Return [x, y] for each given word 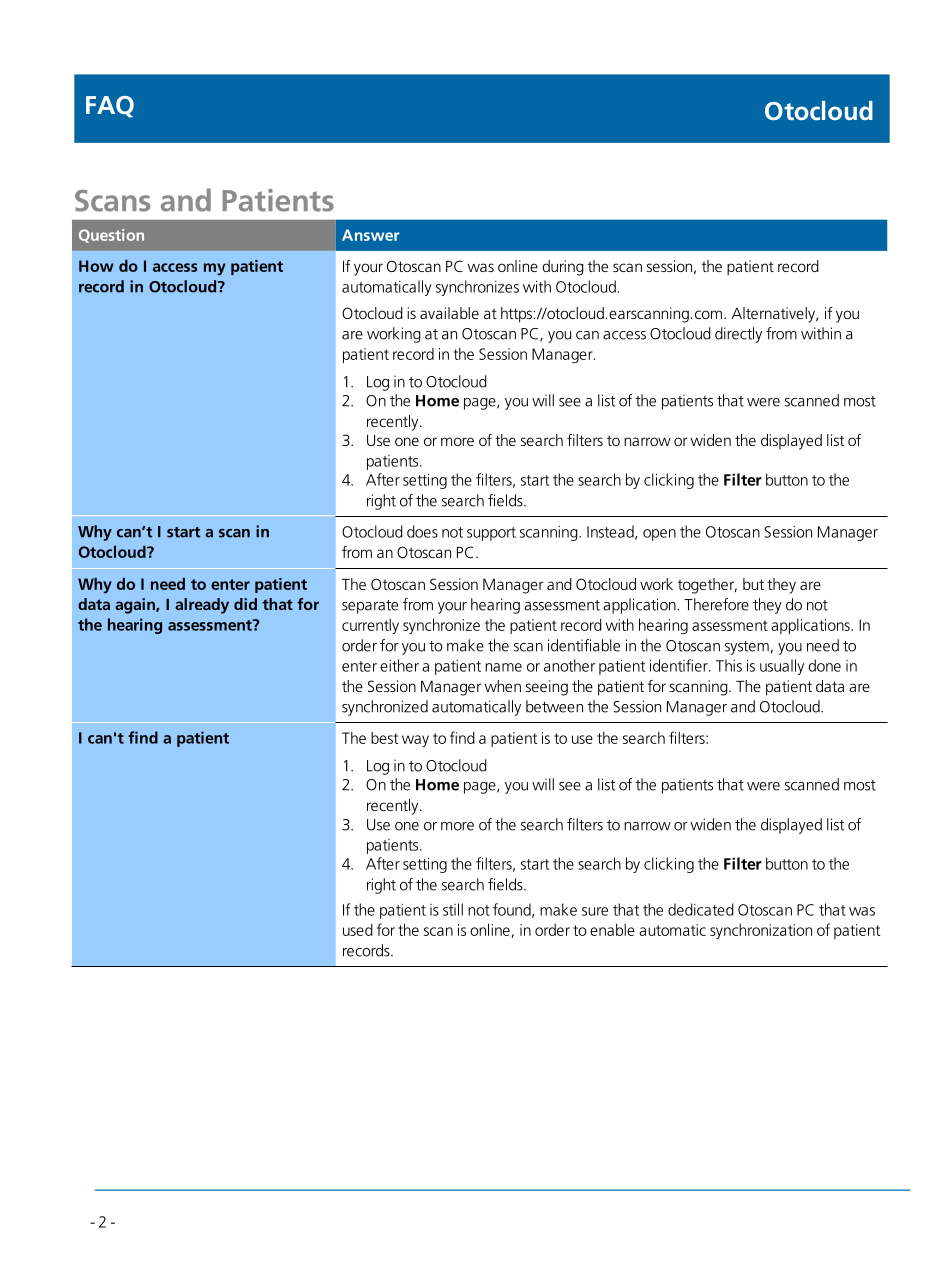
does [422, 531]
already [202, 606]
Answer [370, 235]
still [453, 909]
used [358, 929]
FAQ [110, 107]
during [563, 268]
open [659, 535]
